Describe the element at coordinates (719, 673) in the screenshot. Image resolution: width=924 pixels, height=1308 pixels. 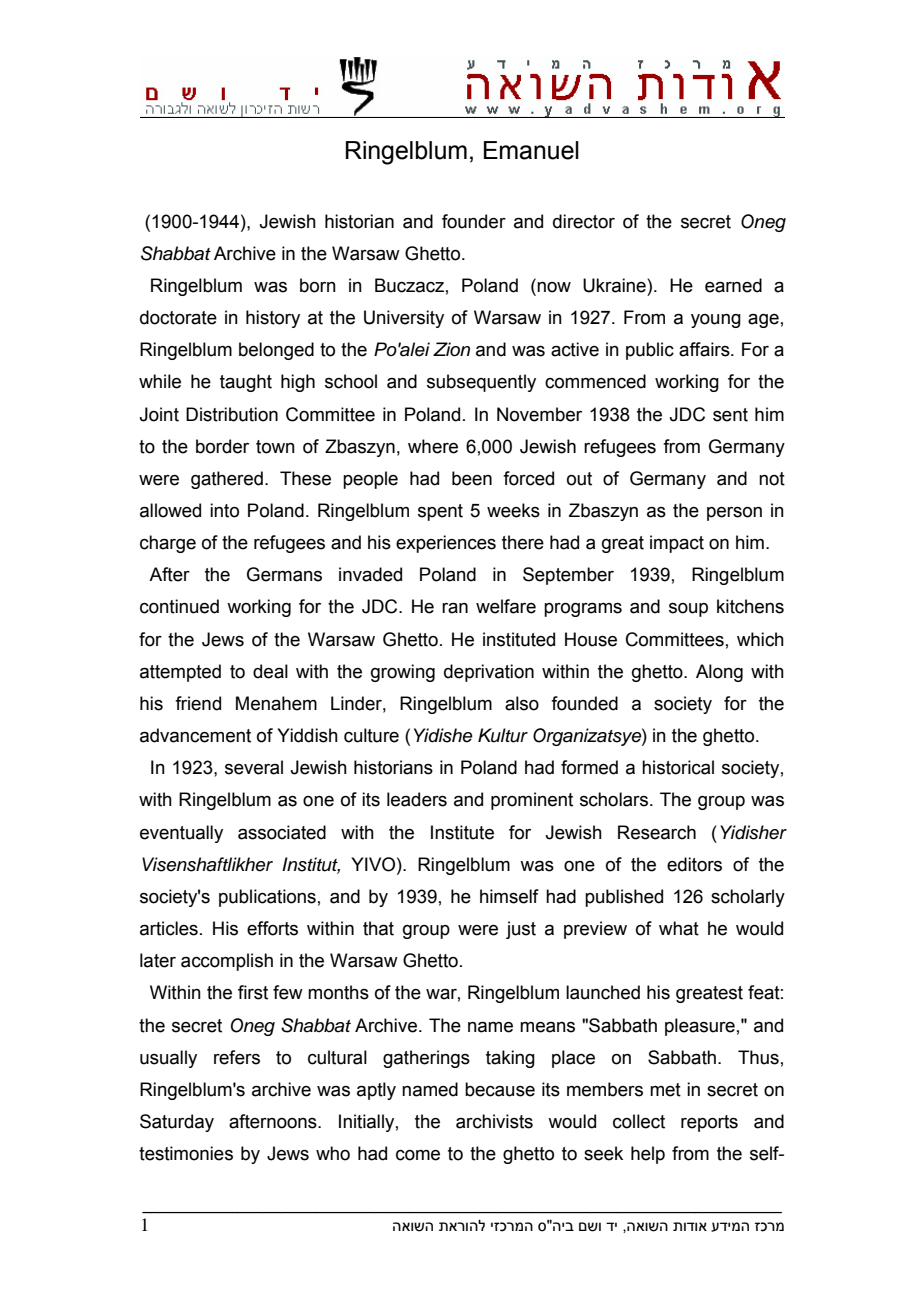
I see `Along` at that location.
